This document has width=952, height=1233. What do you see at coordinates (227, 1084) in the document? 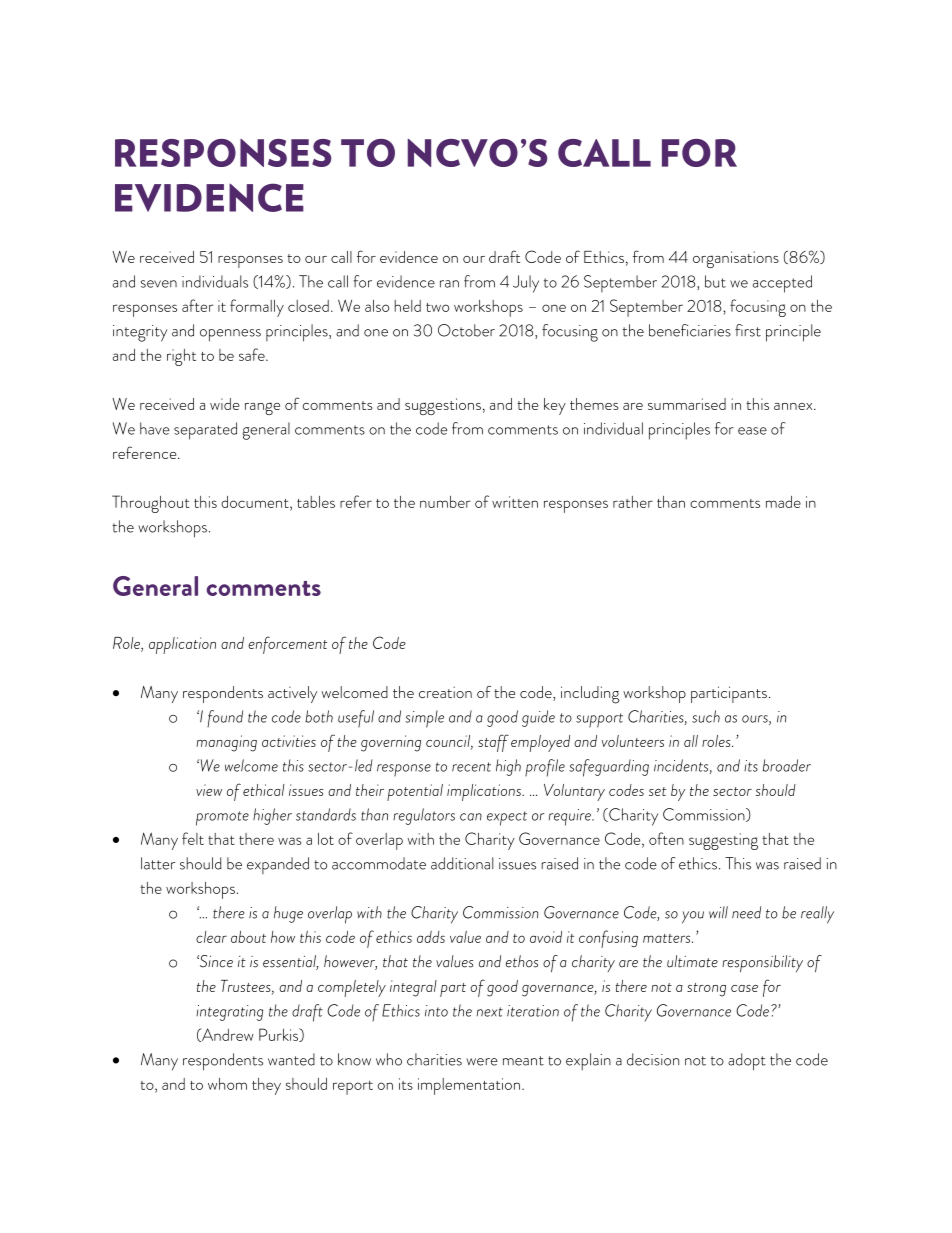
I see `whom` at bounding box center [227, 1084].
